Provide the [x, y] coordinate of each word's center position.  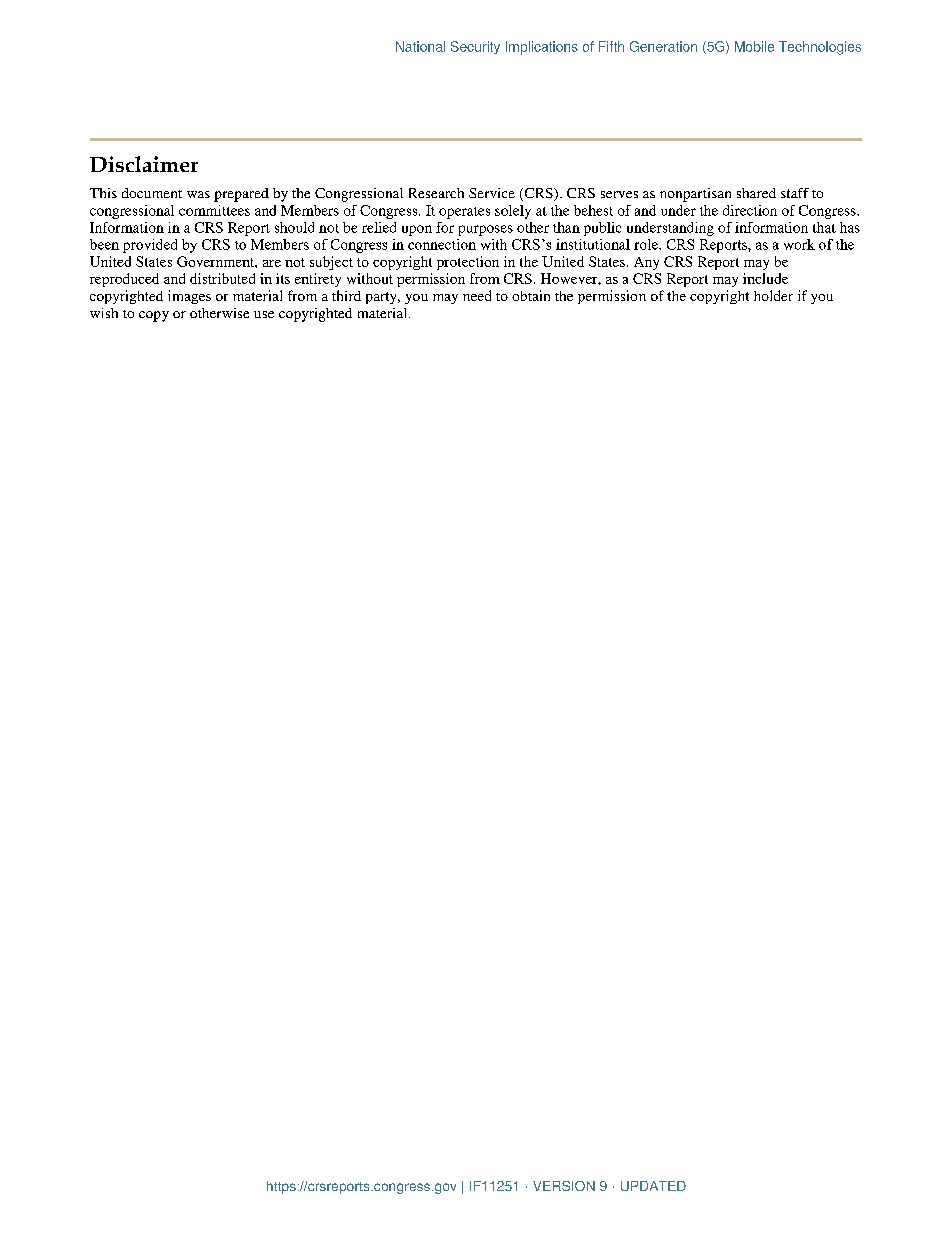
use [264, 314]
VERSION [564, 1186]
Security [475, 47]
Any [646, 263]
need [477, 295]
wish [104, 313]
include [765, 278]
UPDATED [653, 1186]
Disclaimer [144, 164]
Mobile [754, 46]
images [189, 297]
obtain [531, 295]
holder [773, 295]
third [346, 295]
